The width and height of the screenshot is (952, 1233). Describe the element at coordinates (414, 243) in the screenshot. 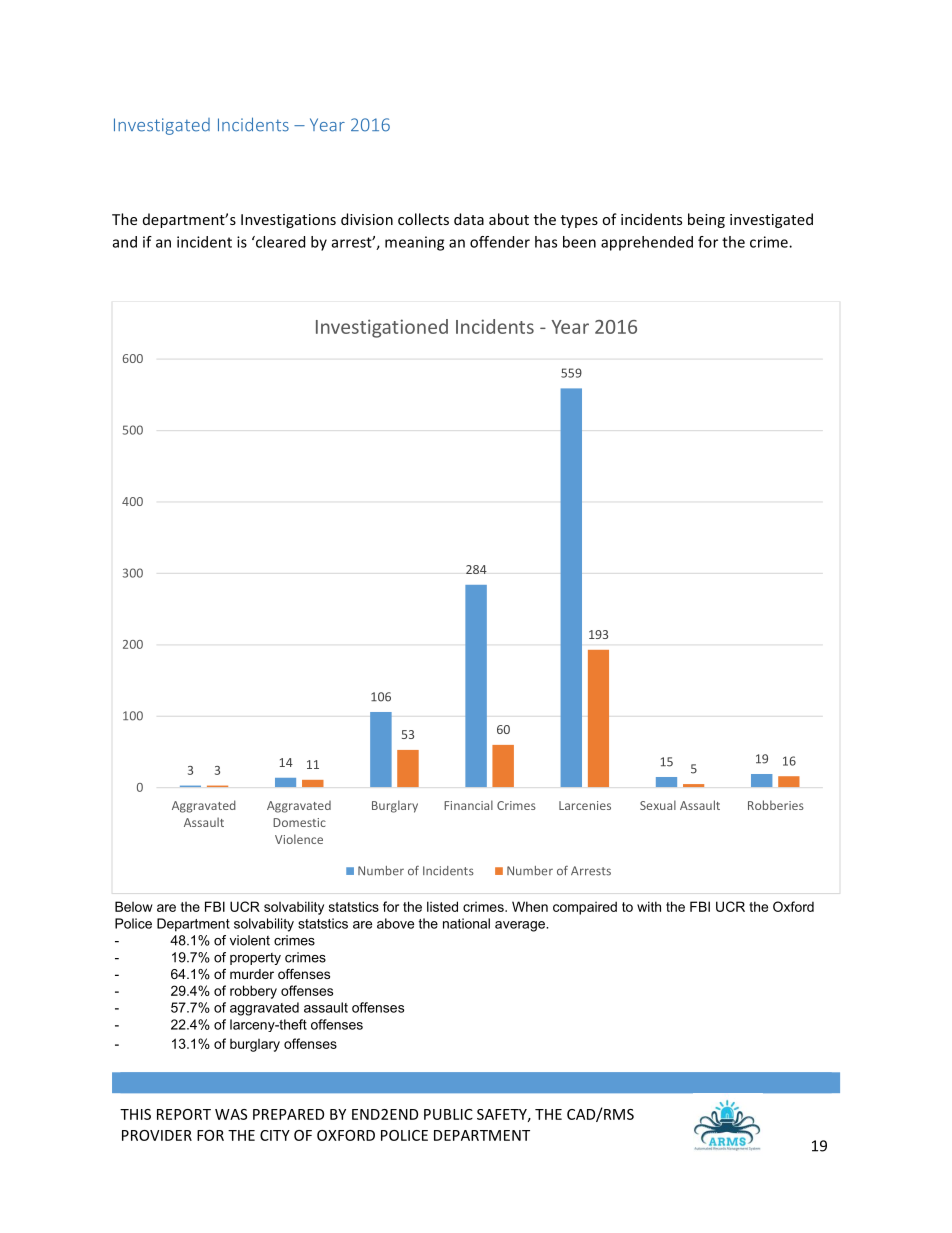

I see `meaning` at that location.
